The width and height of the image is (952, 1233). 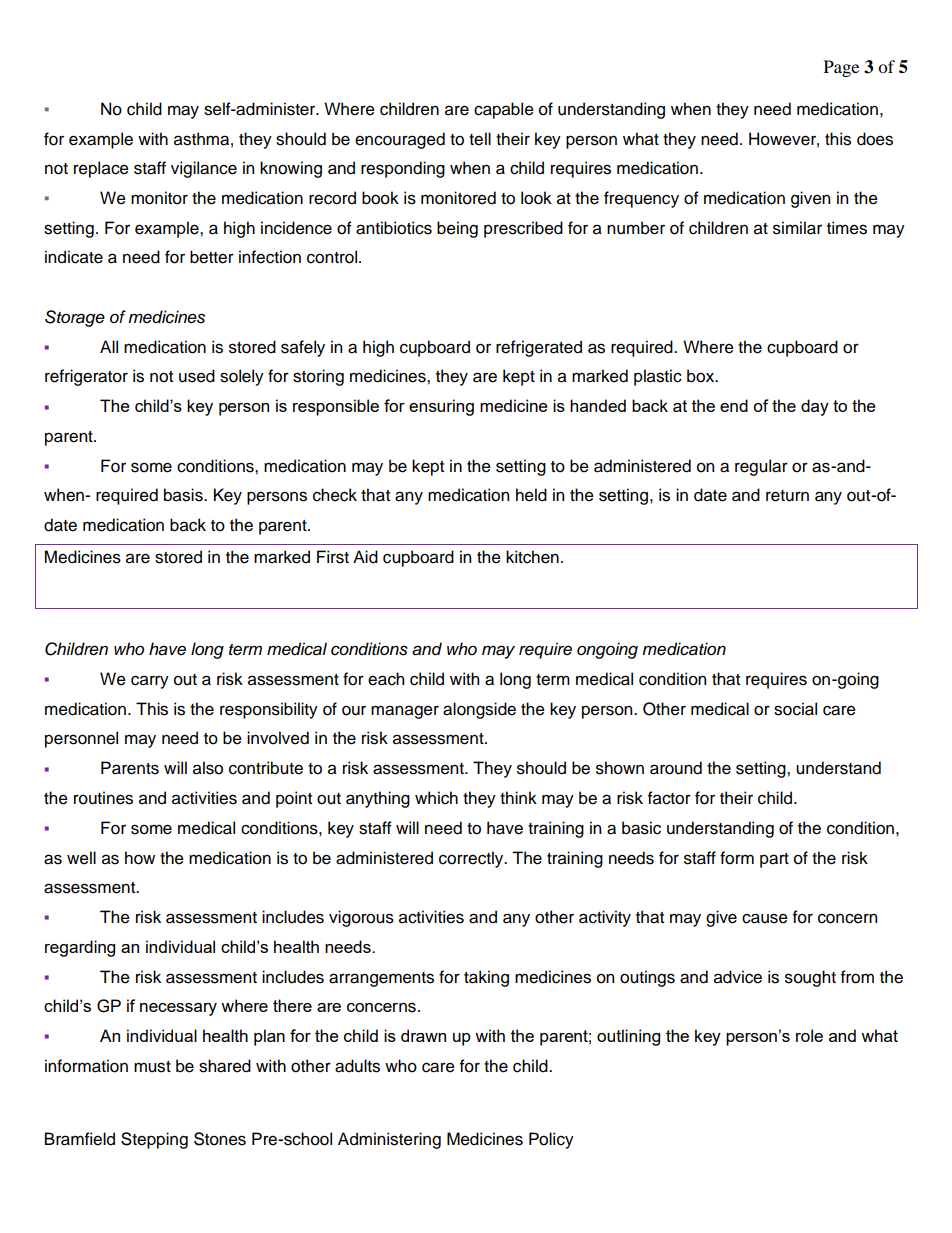 I want to click on role, so click(x=809, y=1035).
